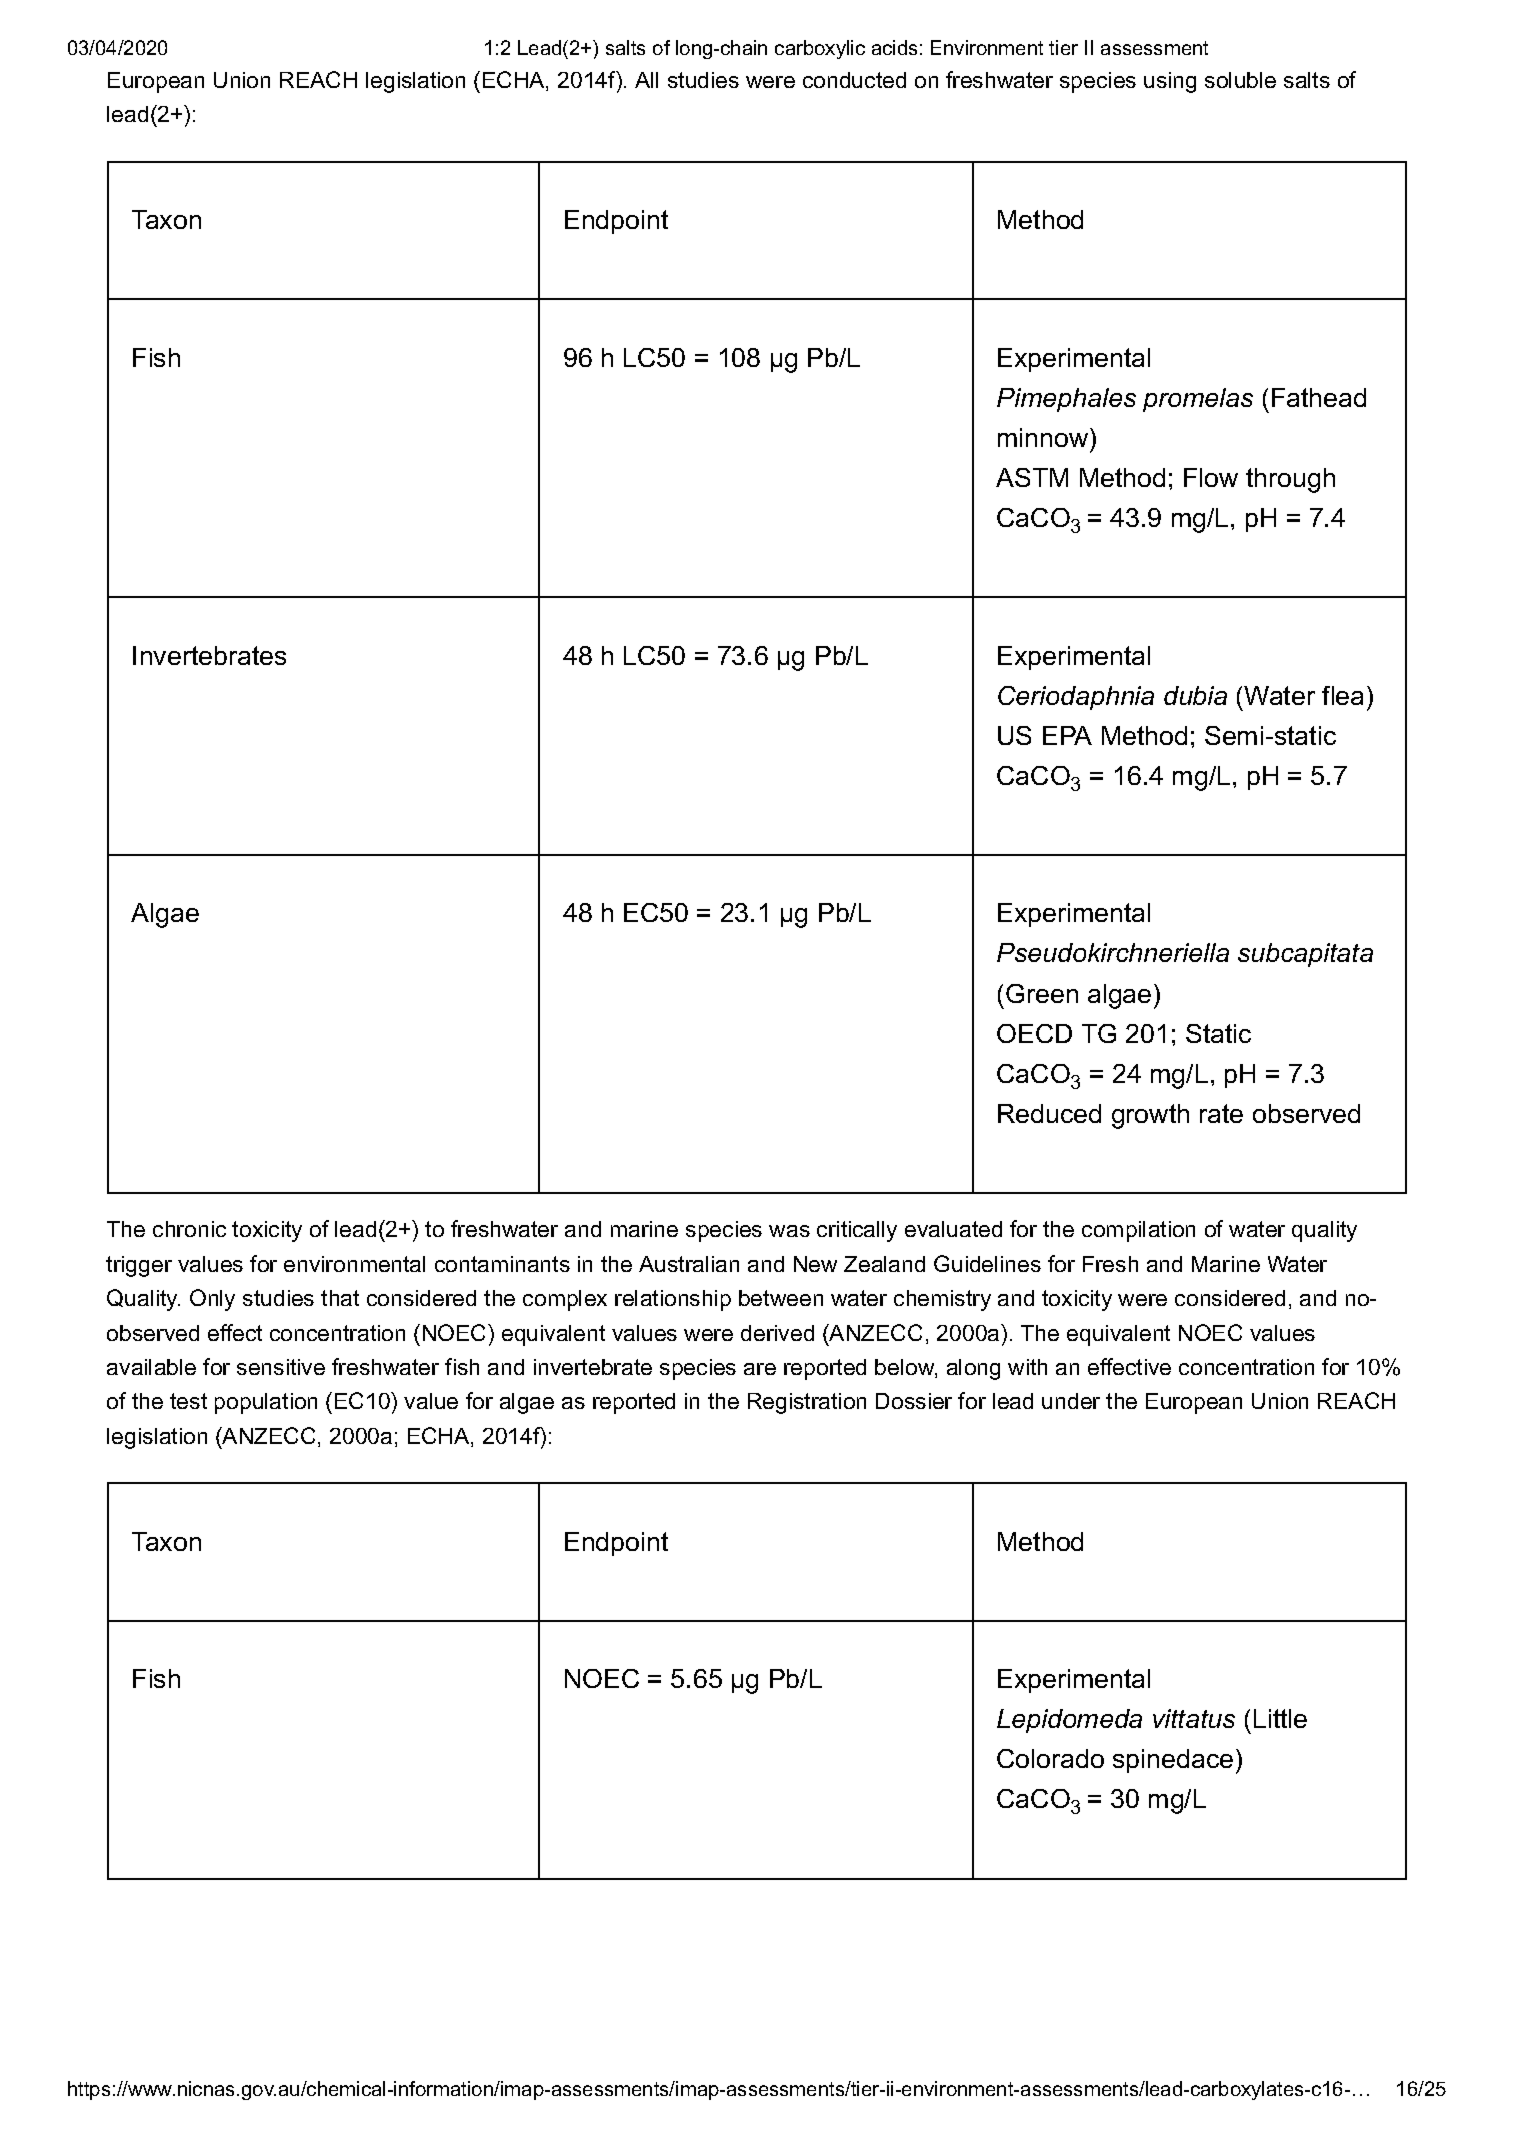 The width and height of the image is (1514, 2140). I want to click on carboxylic, so click(820, 49).
